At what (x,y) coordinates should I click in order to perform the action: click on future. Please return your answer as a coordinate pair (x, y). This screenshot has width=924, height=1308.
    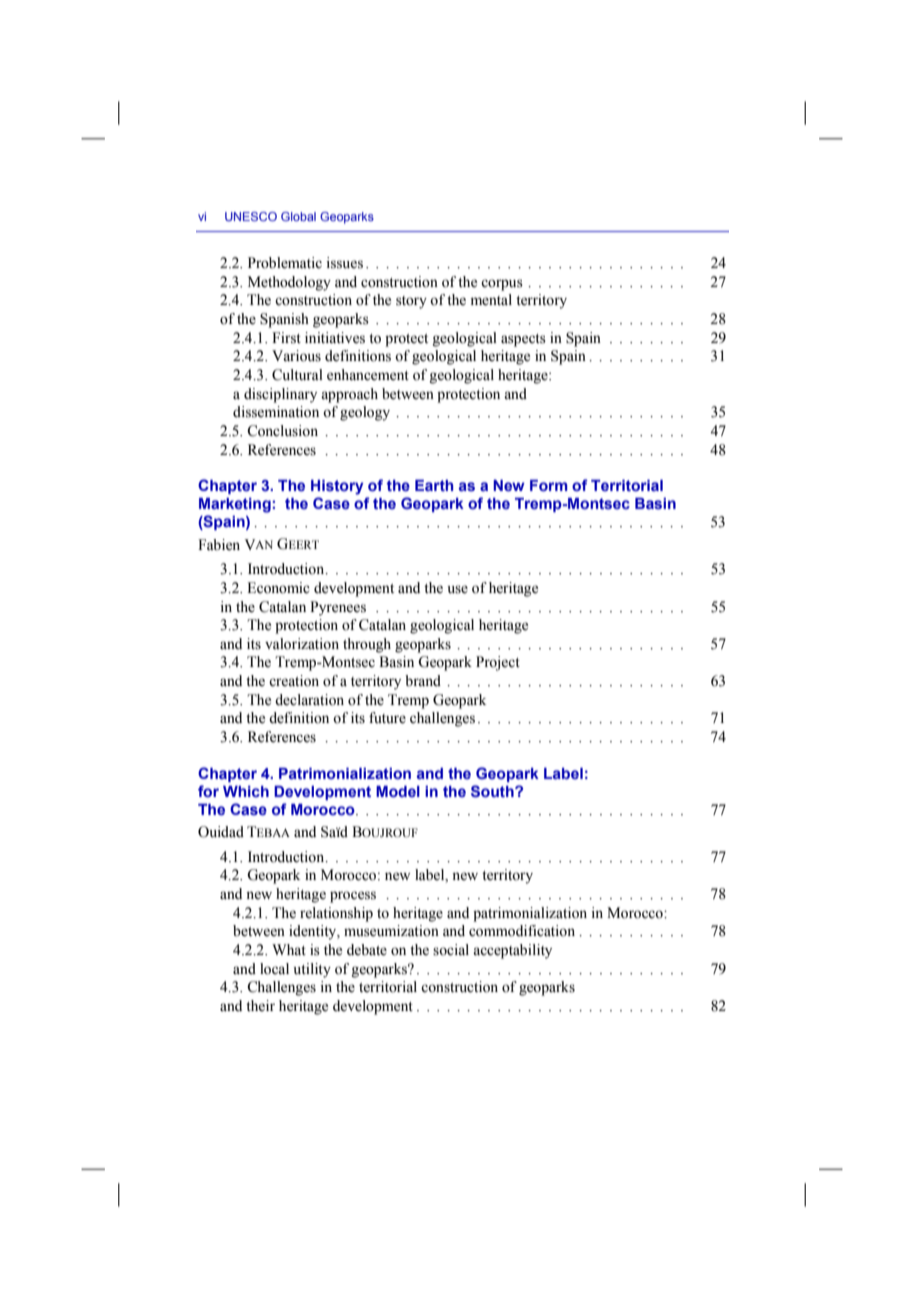
    Looking at the image, I should click on (387, 718).
